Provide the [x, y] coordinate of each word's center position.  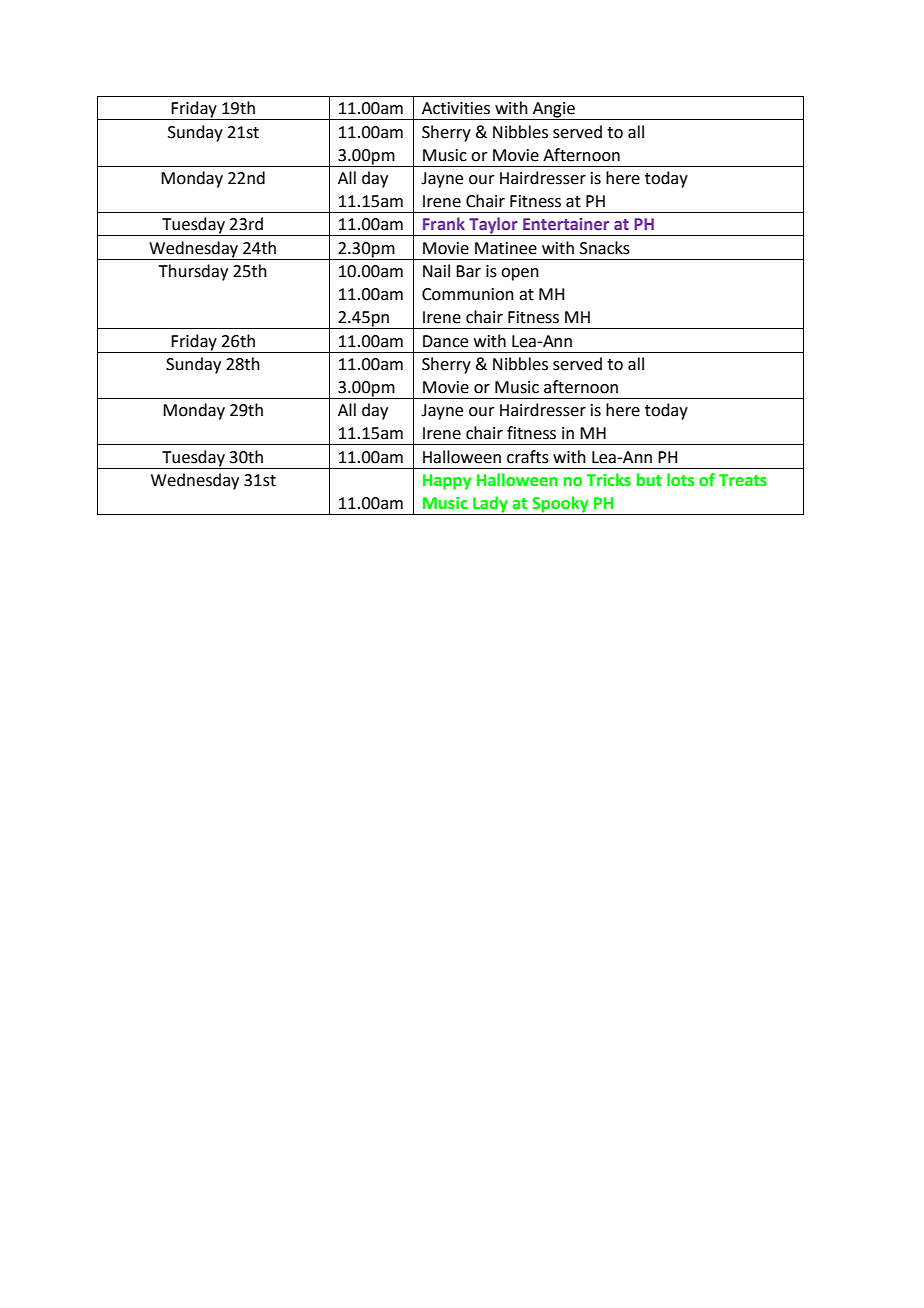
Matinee [506, 248]
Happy [447, 482]
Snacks [605, 248]
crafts [528, 457]
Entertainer [566, 224]
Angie [554, 111]
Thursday [193, 272]
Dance [445, 341]
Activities [456, 108]
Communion [468, 294]
